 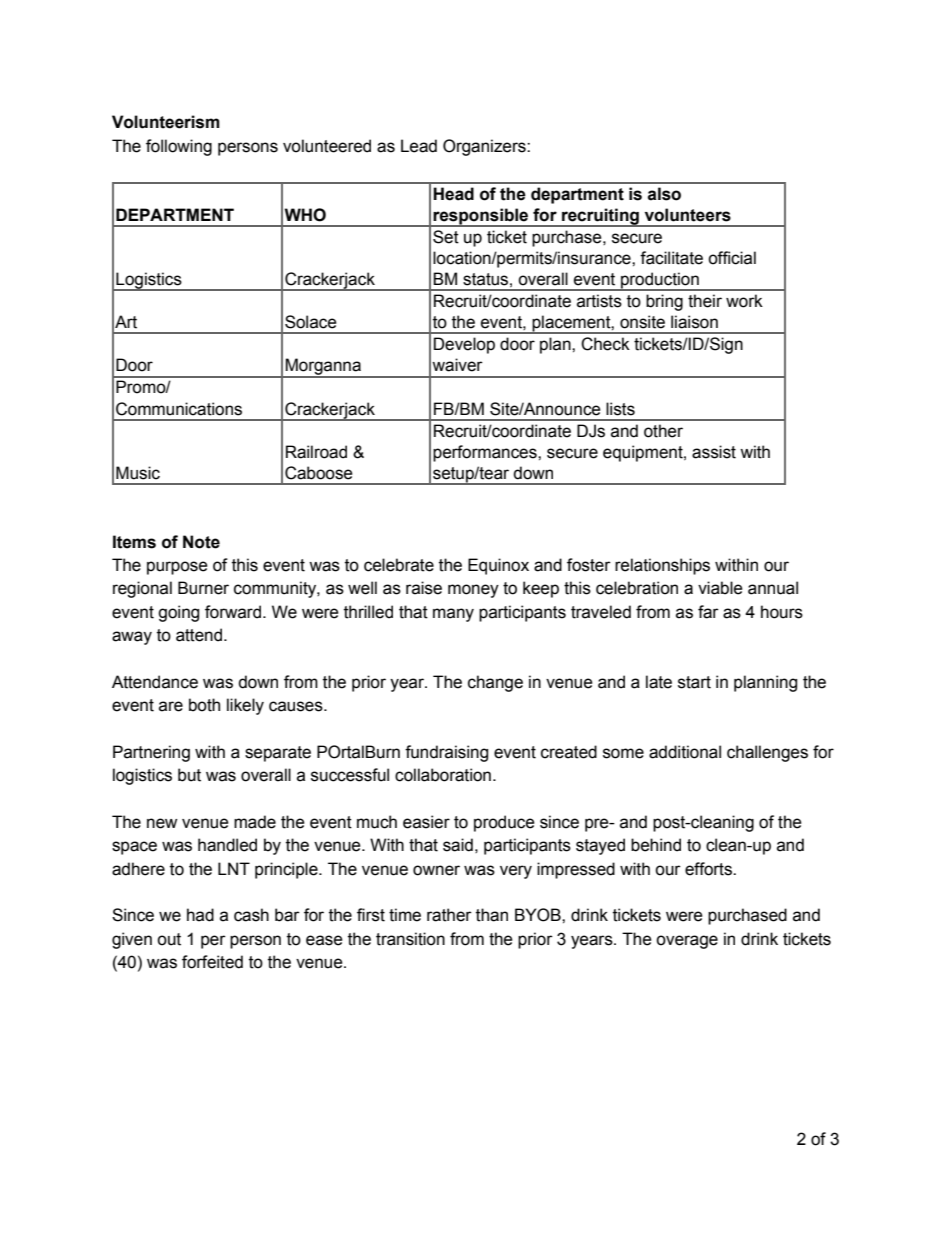 What do you see at coordinates (663, 431) in the document?
I see `other` at bounding box center [663, 431].
